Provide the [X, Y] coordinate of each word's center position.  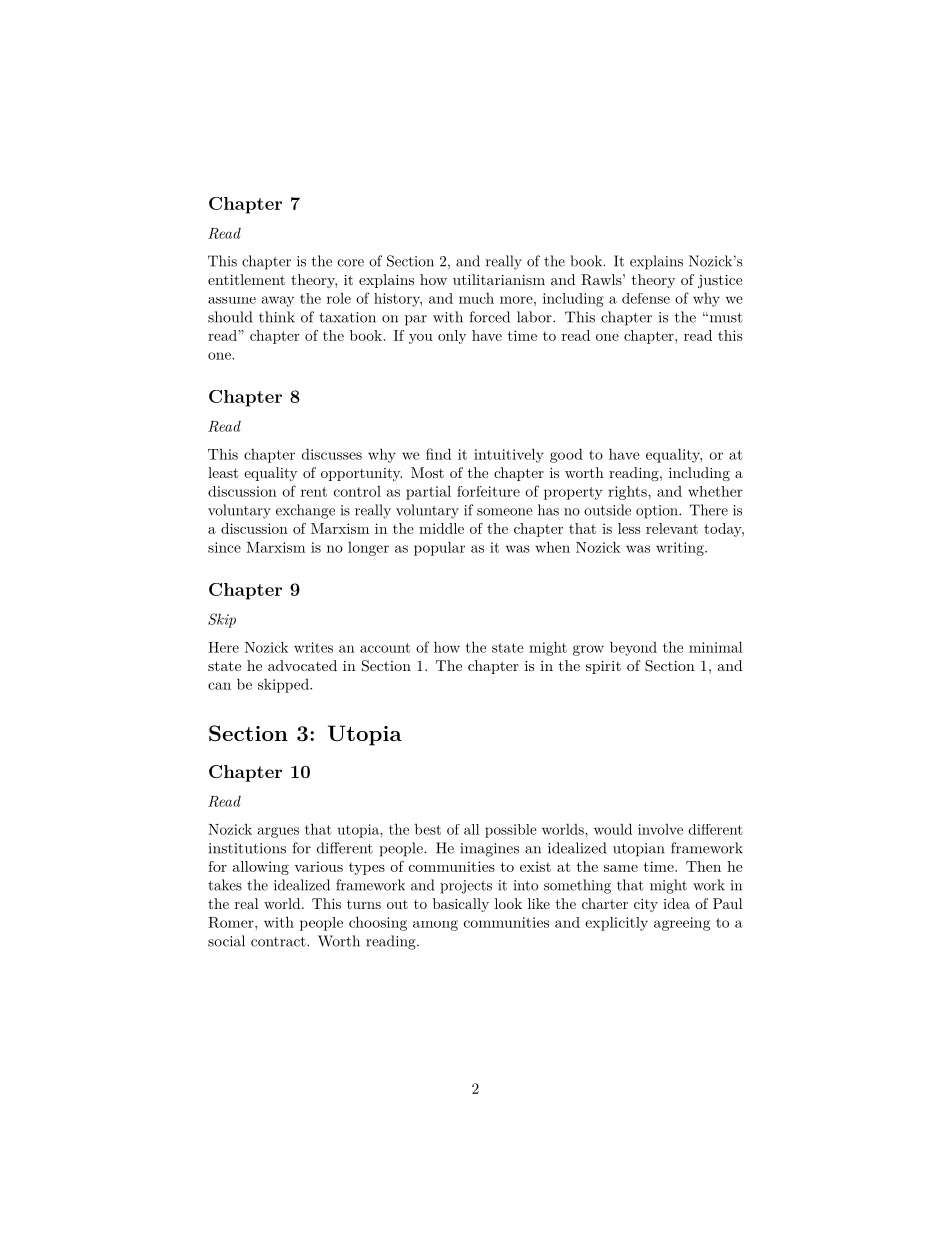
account [385, 648]
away [278, 301]
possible [511, 831]
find [438, 454]
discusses [332, 454]
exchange [305, 511]
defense [646, 298]
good [566, 455]
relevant [672, 528]
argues [278, 832]
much [476, 298]
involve [660, 829]
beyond [633, 648]
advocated [302, 665]
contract [279, 942]
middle [441, 528]
